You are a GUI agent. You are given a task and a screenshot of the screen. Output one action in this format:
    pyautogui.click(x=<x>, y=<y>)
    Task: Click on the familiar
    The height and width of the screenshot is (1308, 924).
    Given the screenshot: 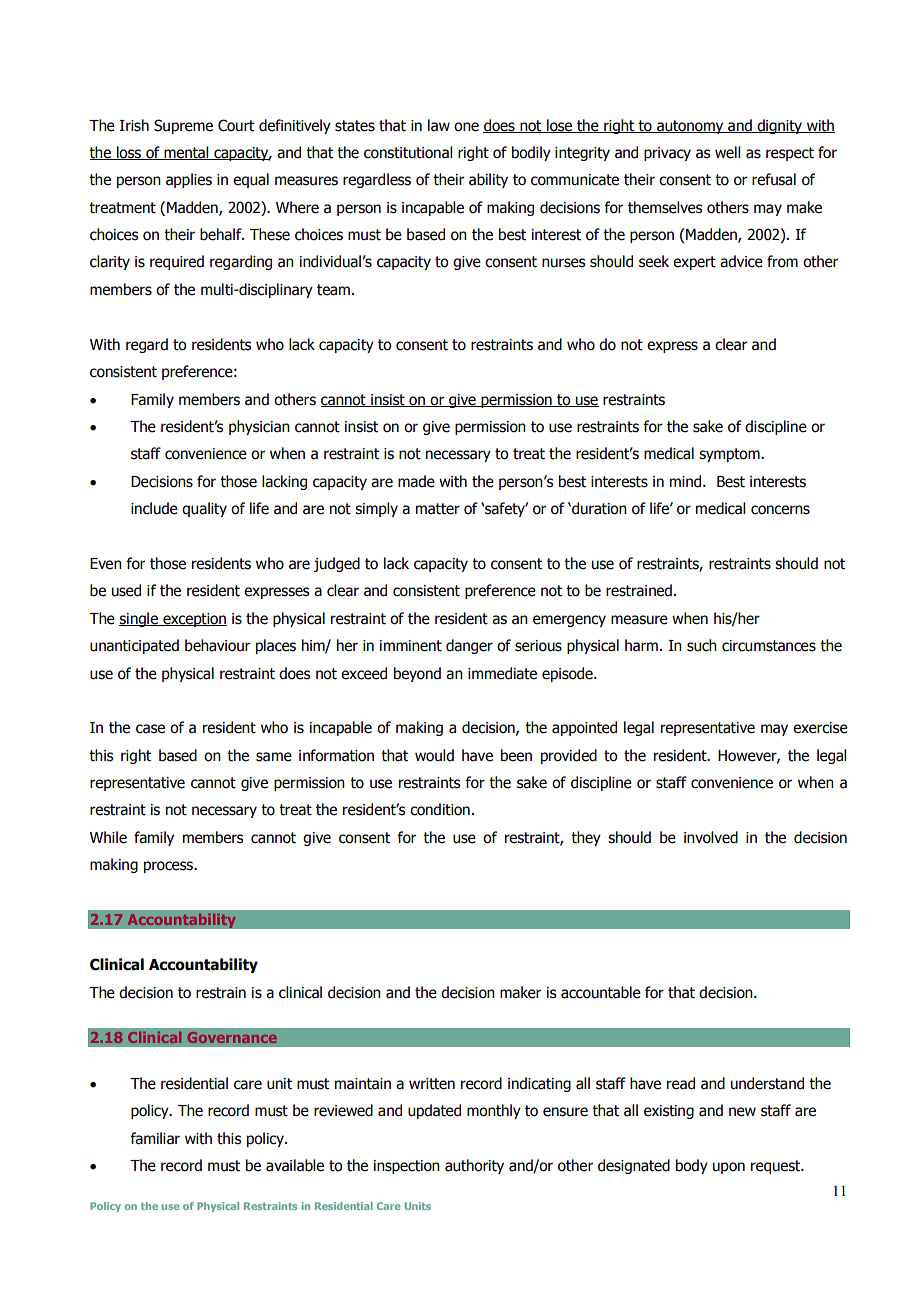 What is the action you would take?
    pyautogui.click(x=155, y=1138)
